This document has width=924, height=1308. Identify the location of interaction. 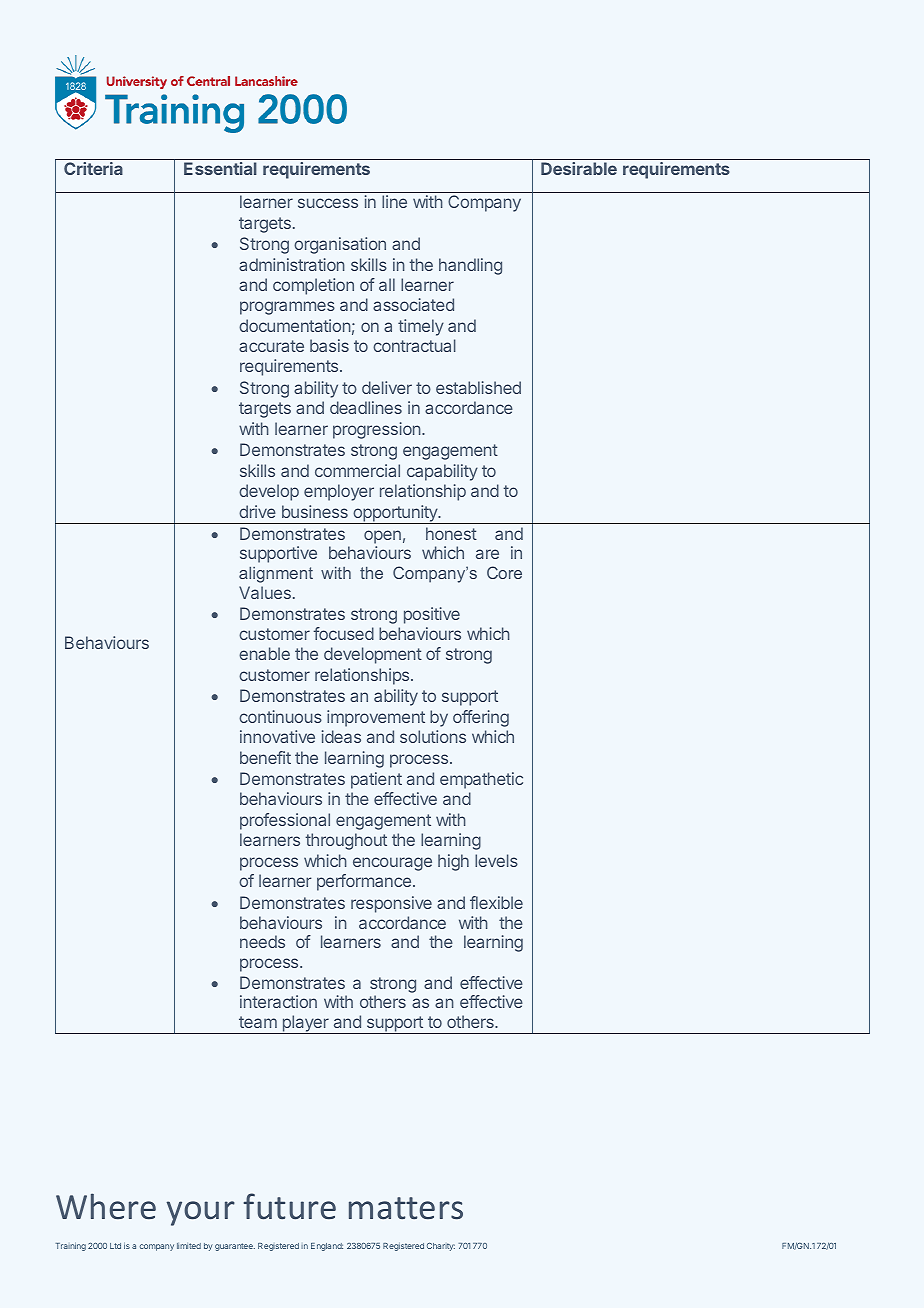
(278, 1001).
